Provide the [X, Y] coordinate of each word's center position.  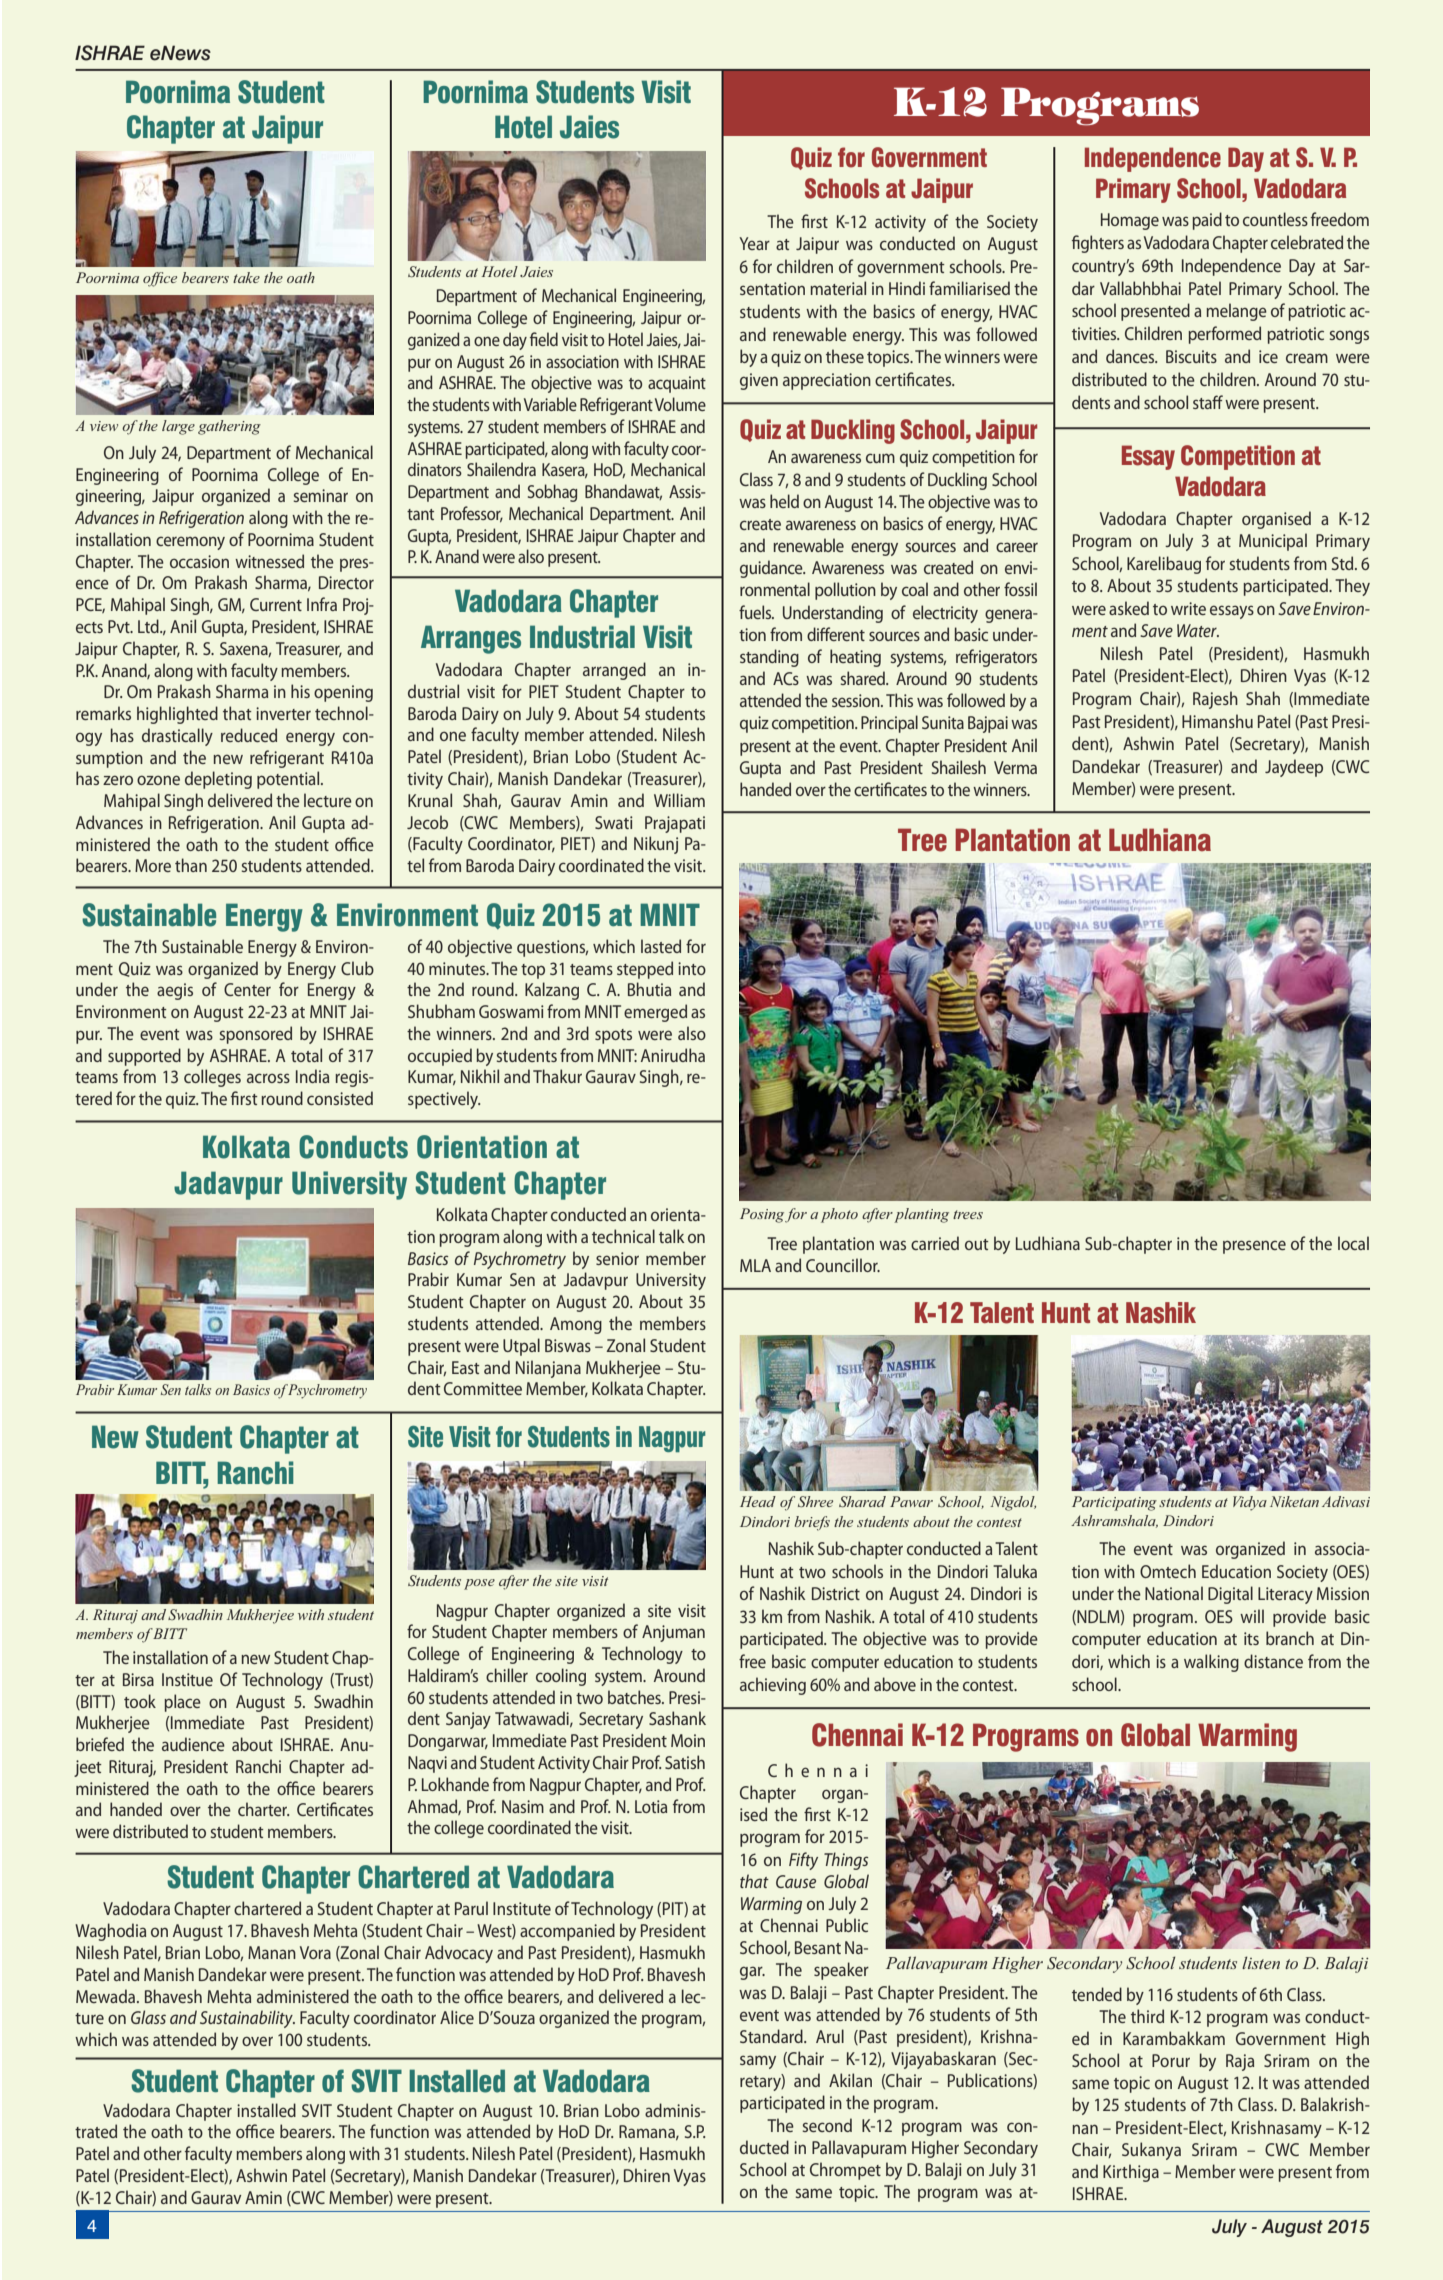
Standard [772, 2036]
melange [1236, 312]
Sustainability [247, 2019]
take [246, 277]
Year [754, 243]
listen [1261, 1962]
